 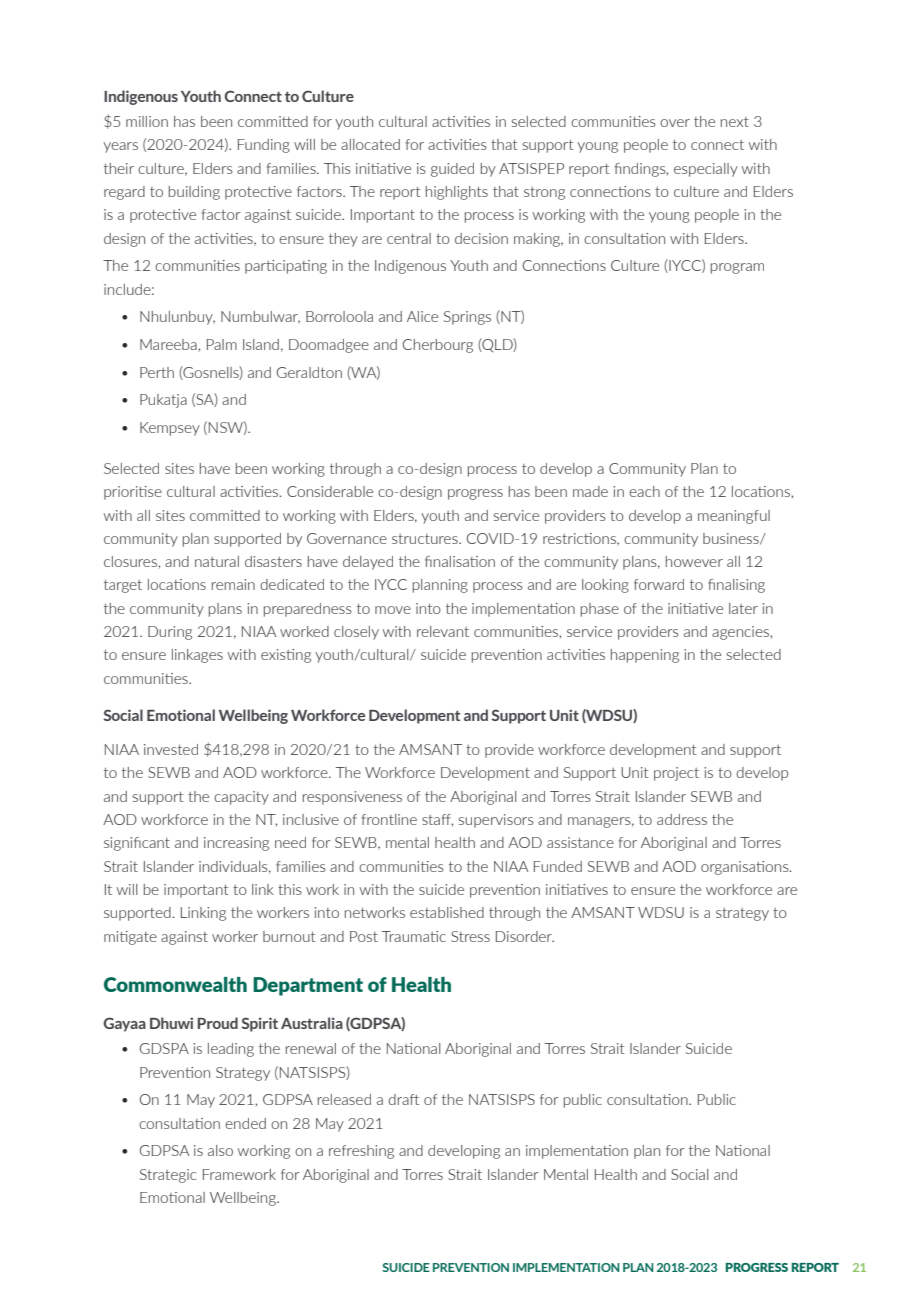 I want to click on guided, so click(x=452, y=170).
